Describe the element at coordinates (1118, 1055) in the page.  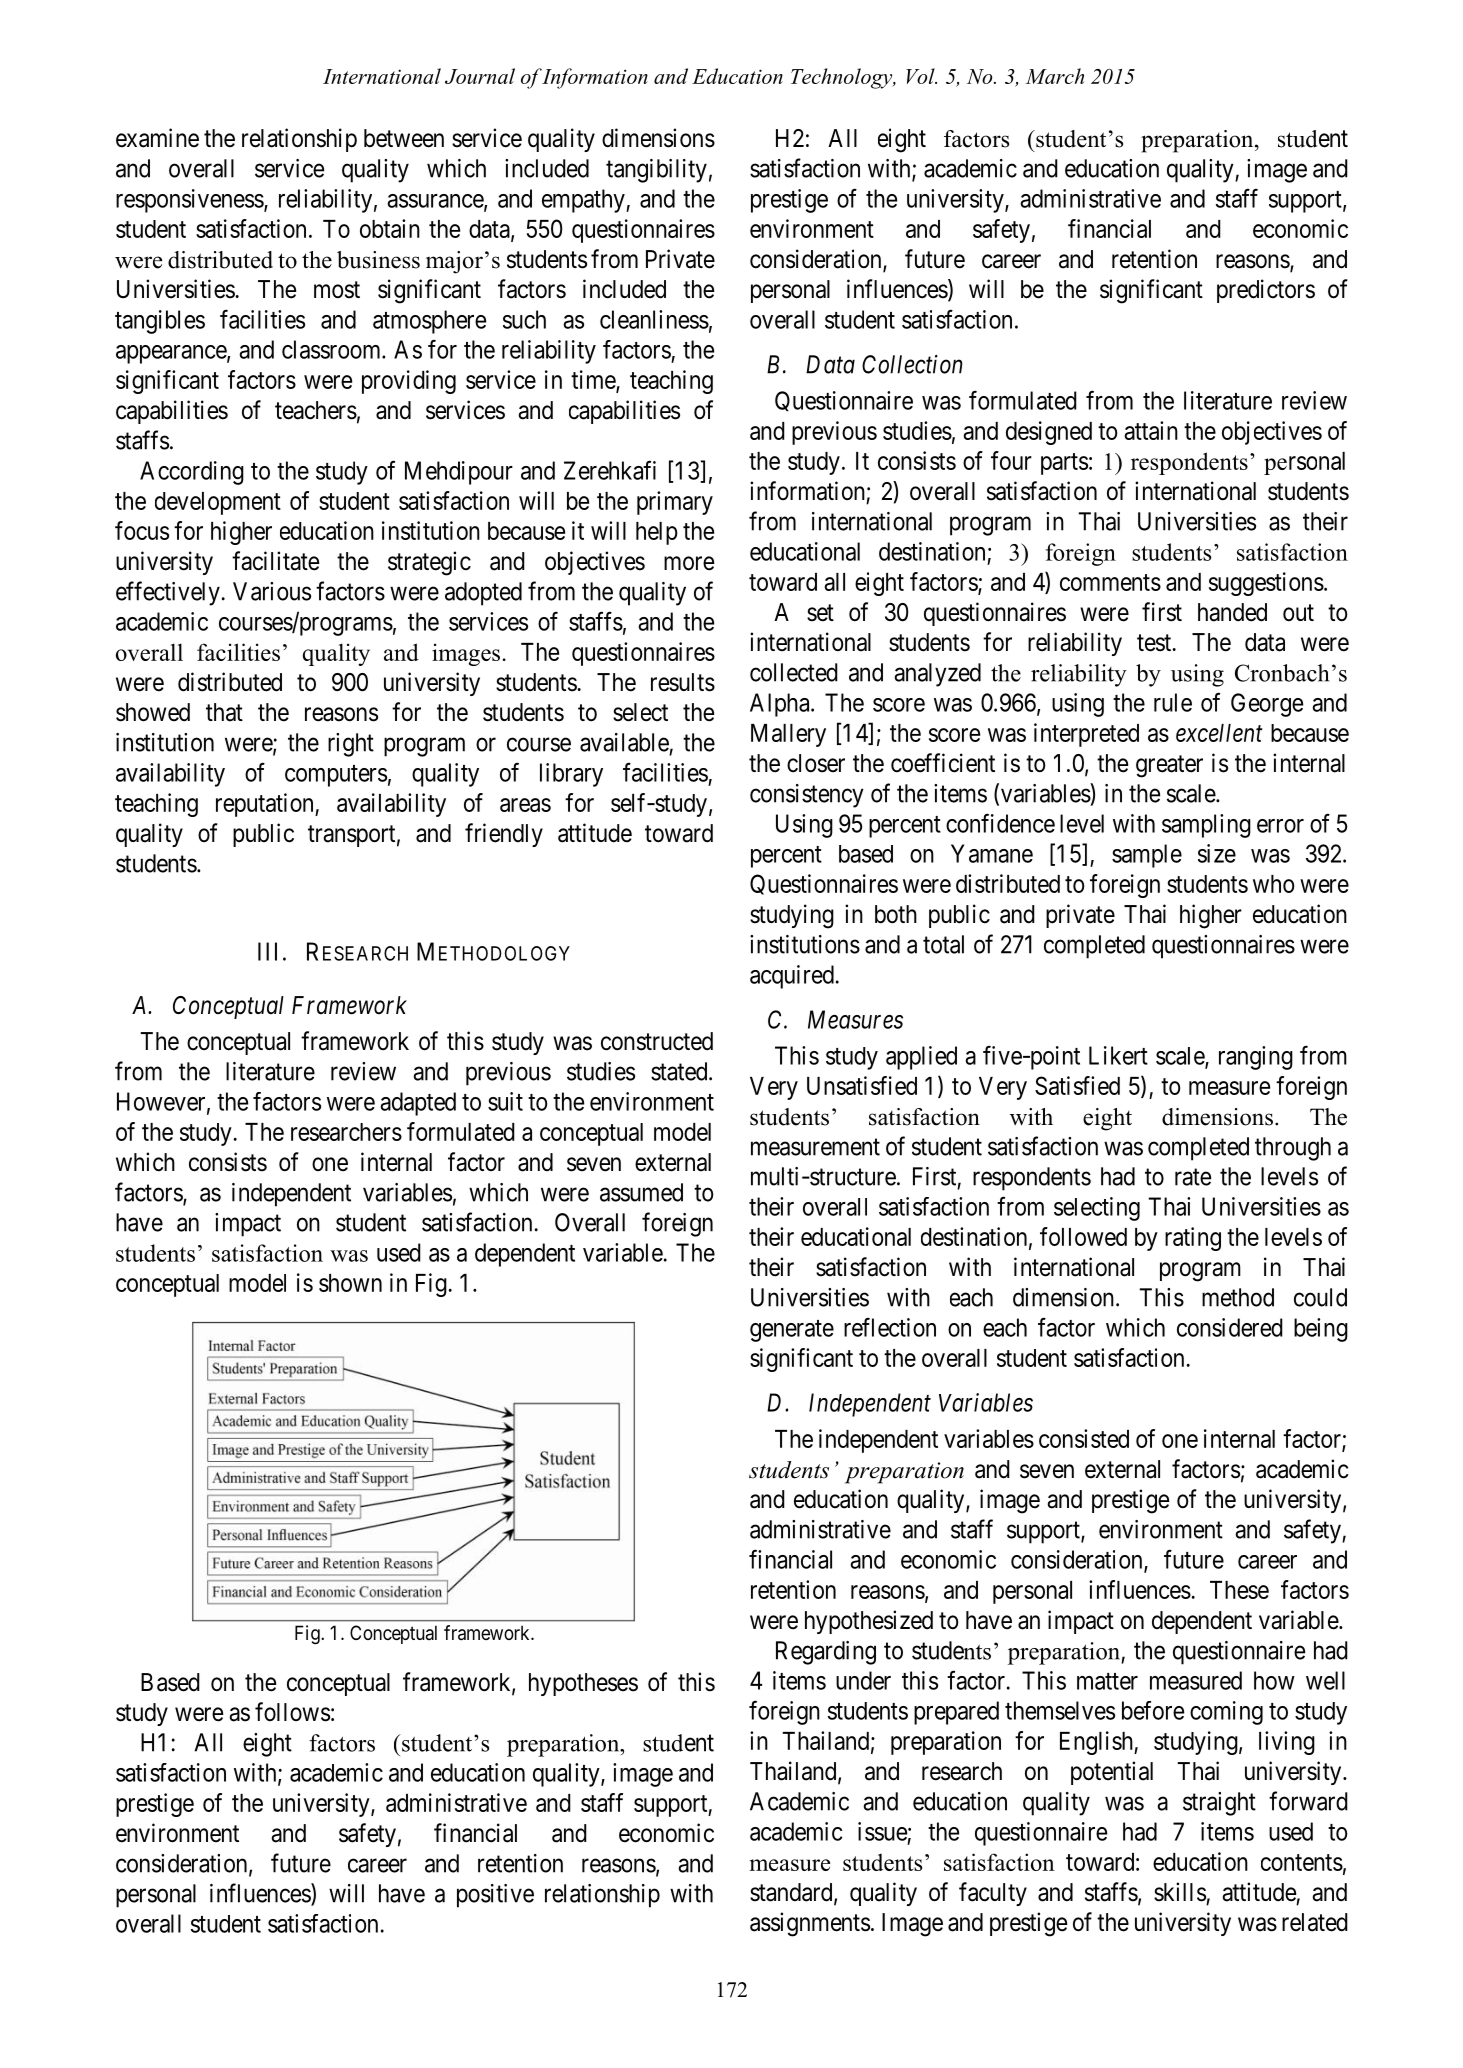
I see `Likert` at that location.
